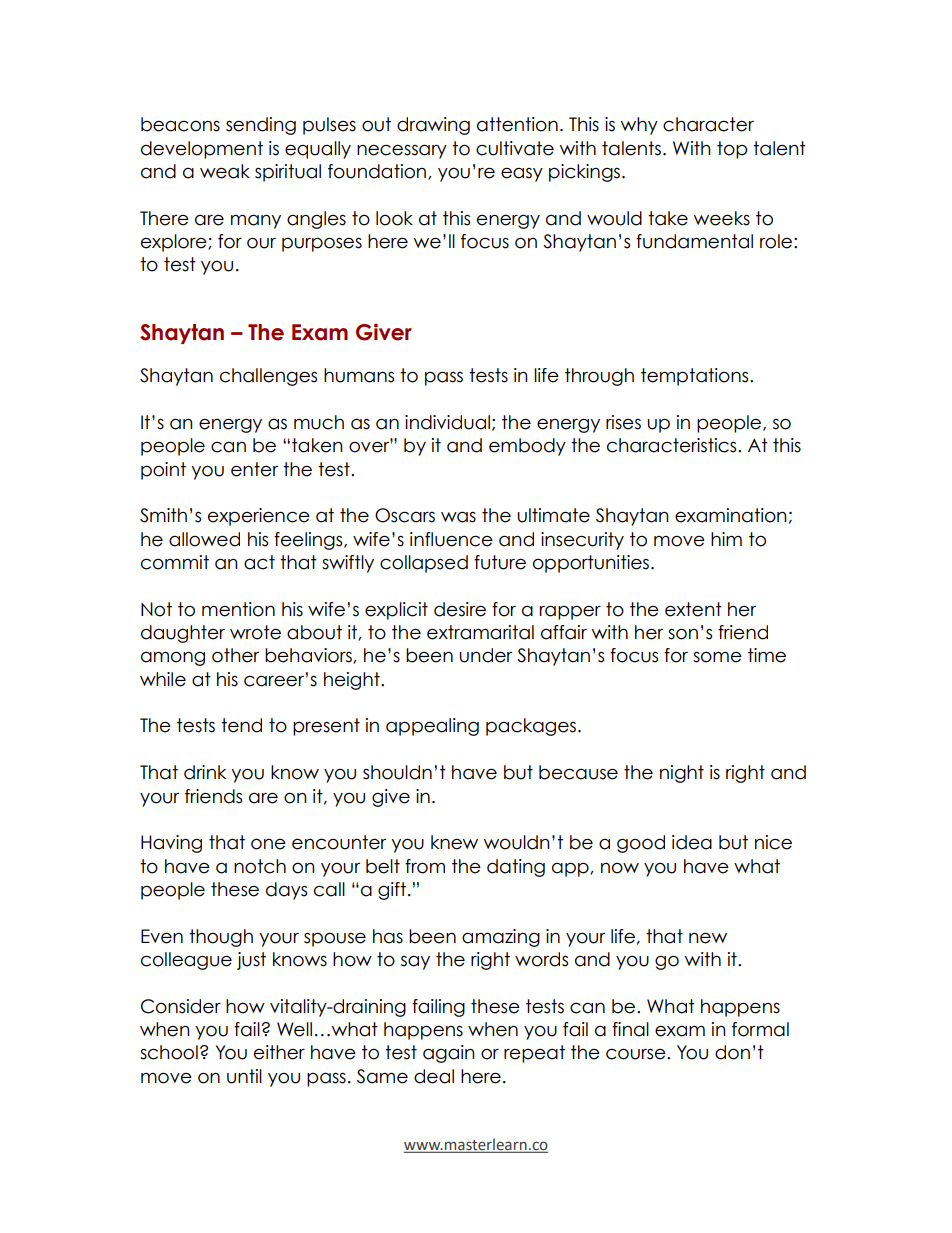 The width and height of the screenshot is (952, 1233). Describe the element at coordinates (244, 1076) in the screenshot. I see `until` at that location.
